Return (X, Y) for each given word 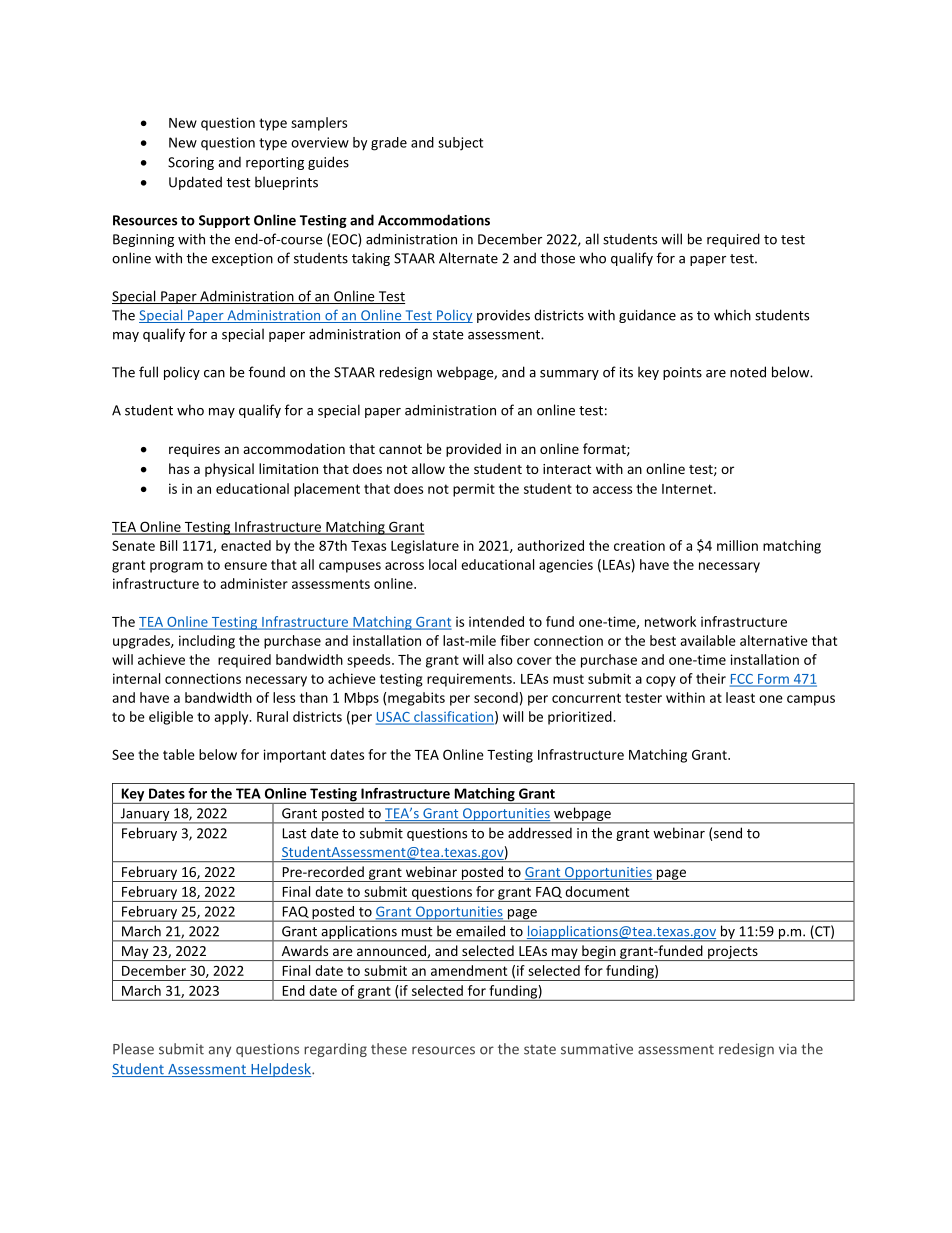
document (597, 891)
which (732, 315)
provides (503, 316)
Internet (688, 489)
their (711, 678)
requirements (470, 680)
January (145, 816)
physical (229, 470)
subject (460, 144)
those (557, 258)
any (220, 1051)
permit (474, 490)
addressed (540, 833)
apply (232, 718)
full (148, 372)
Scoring (191, 163)
